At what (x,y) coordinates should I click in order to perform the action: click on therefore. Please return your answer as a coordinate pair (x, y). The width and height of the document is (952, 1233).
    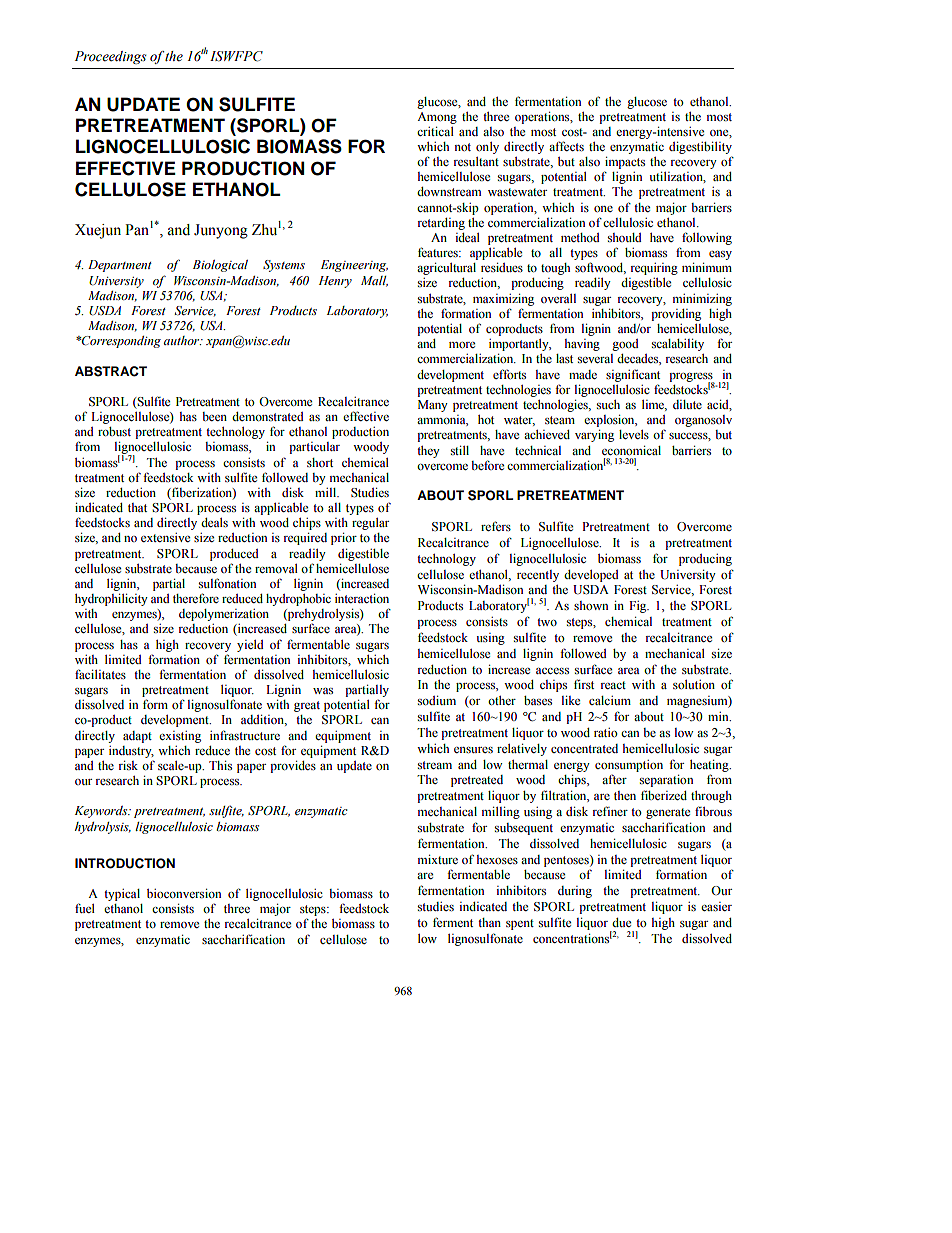
    Looking at the image, I should click on (196, 598).
